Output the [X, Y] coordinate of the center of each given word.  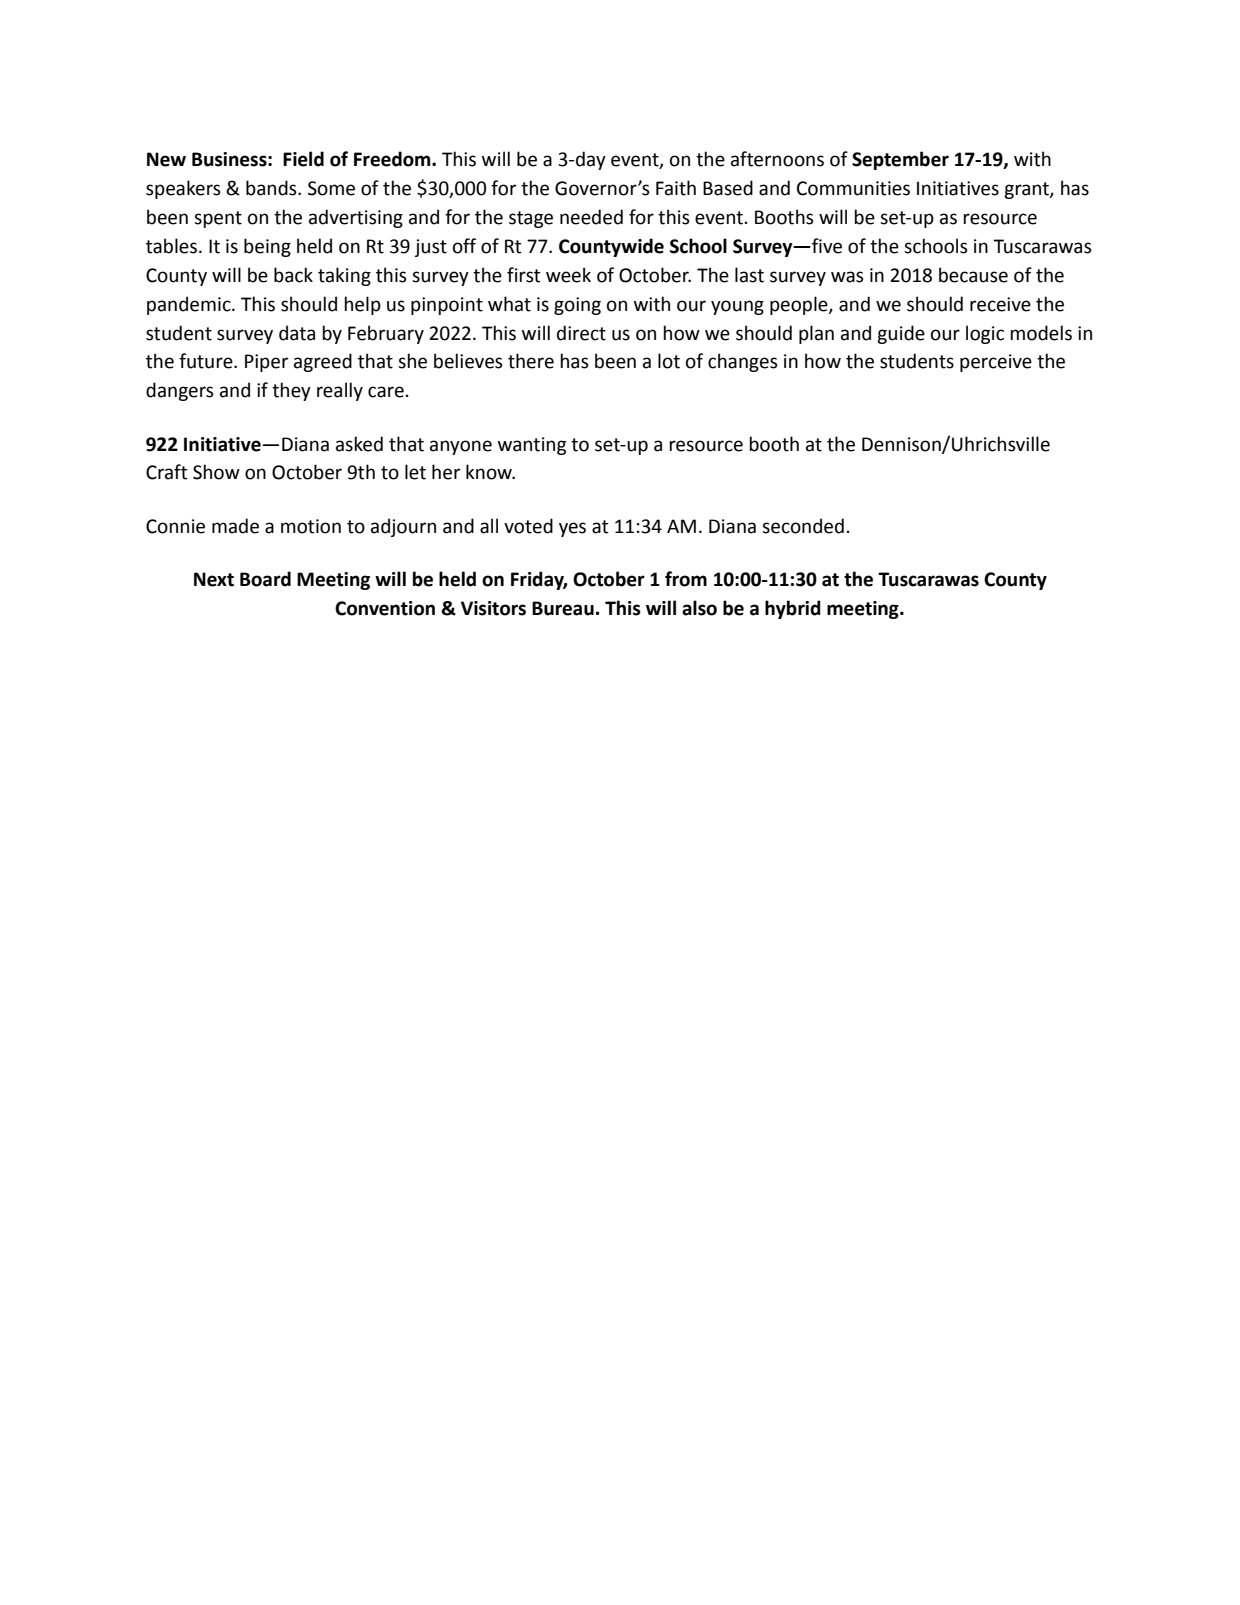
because [973, 275]
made [235, 526]
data [297, 333]
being [267, 247]
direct [581, 333]
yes [572, 529]
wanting [532, 446]
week [568, 275]
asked [359, 444]
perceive [996, 363]
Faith [676, 188]
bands [272, 188]
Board [265, 579]
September [900, 160]
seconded [803, 526]
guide [901, 334]
